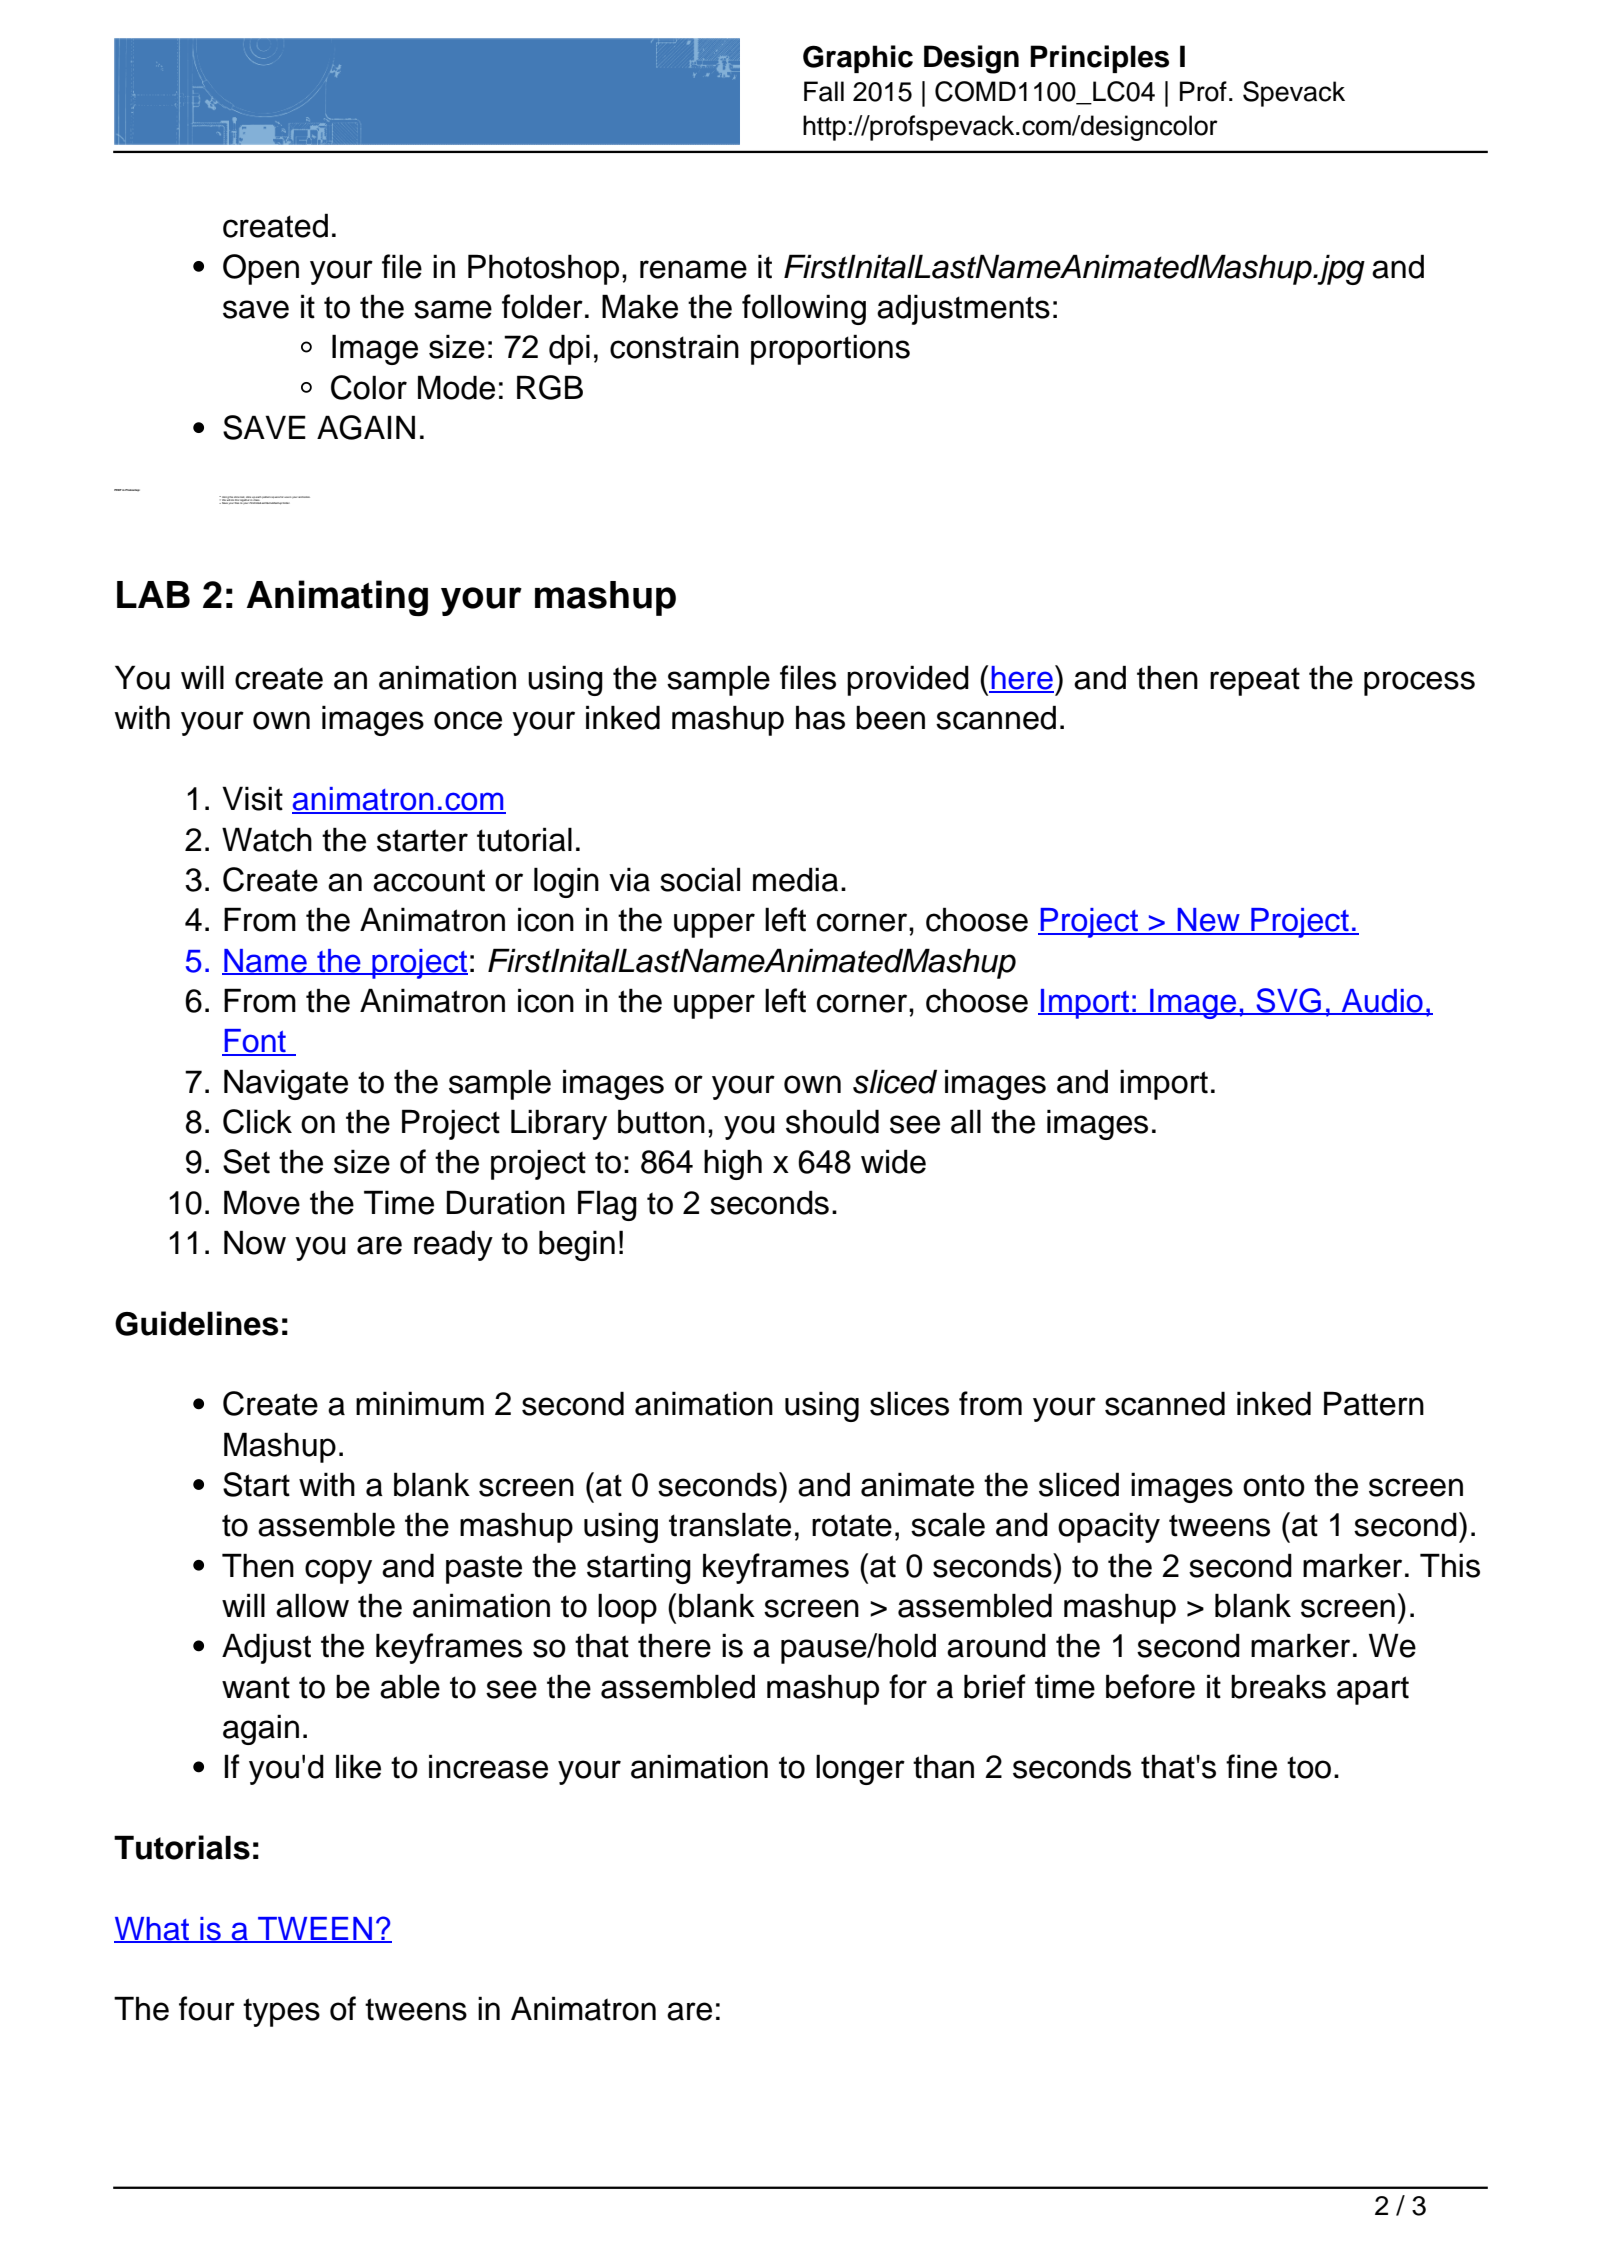 This document has width=1601, height=2264. What do you see at coordinates (860, 1769) in the document?
I see `longer` at bounding box center [860, 1769].
